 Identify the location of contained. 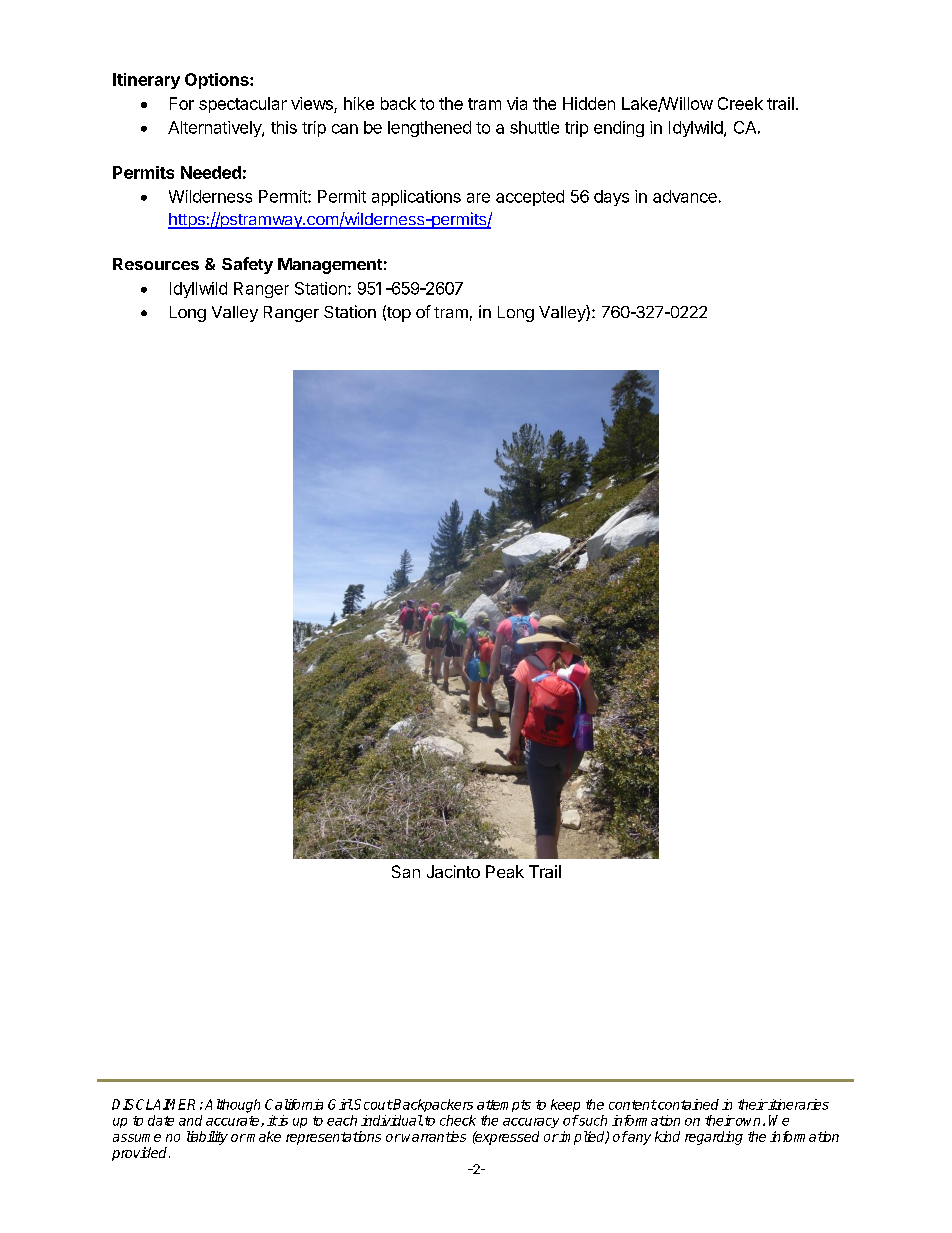
(687, 1104).
